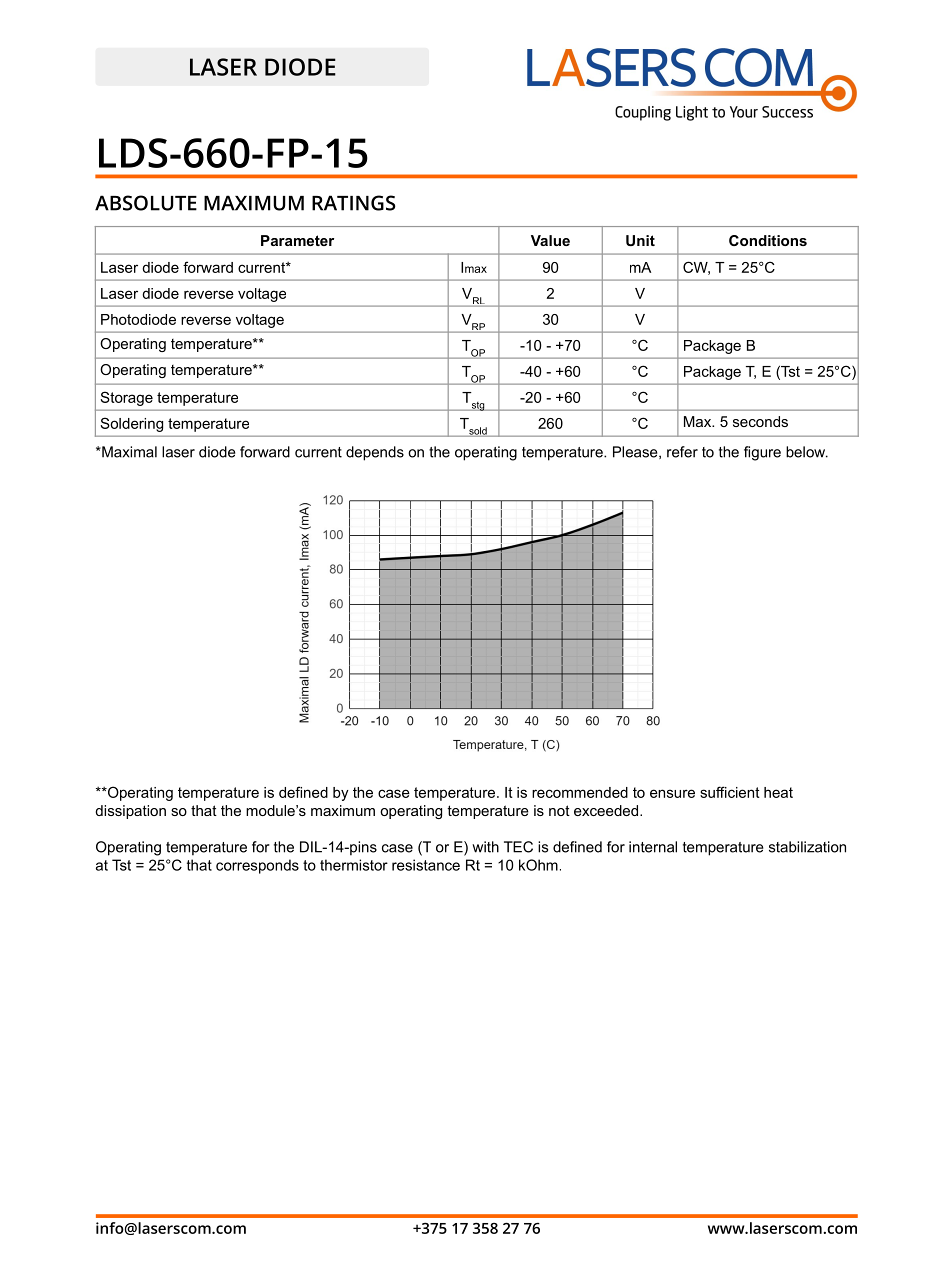 The image size is (952, 1287). What do you see at coordinates (485, 847) in the image?
I see `with` at bounding box center [485, 847].
